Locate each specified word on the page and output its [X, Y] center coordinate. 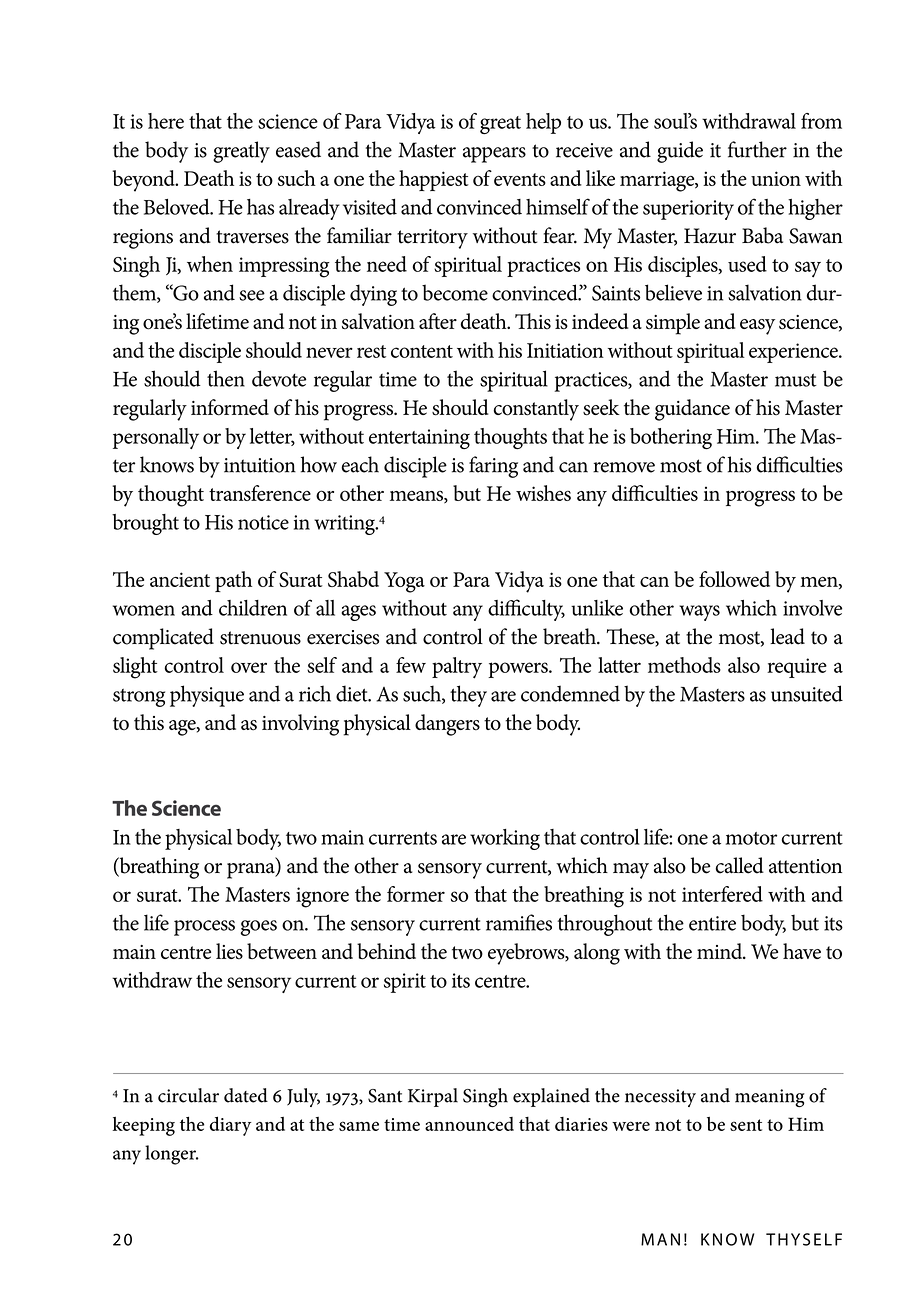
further [757, 149]
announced [469, 1124]
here [166, 121]
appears [494, 155]
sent [746, 1125]
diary [230, 1126]
